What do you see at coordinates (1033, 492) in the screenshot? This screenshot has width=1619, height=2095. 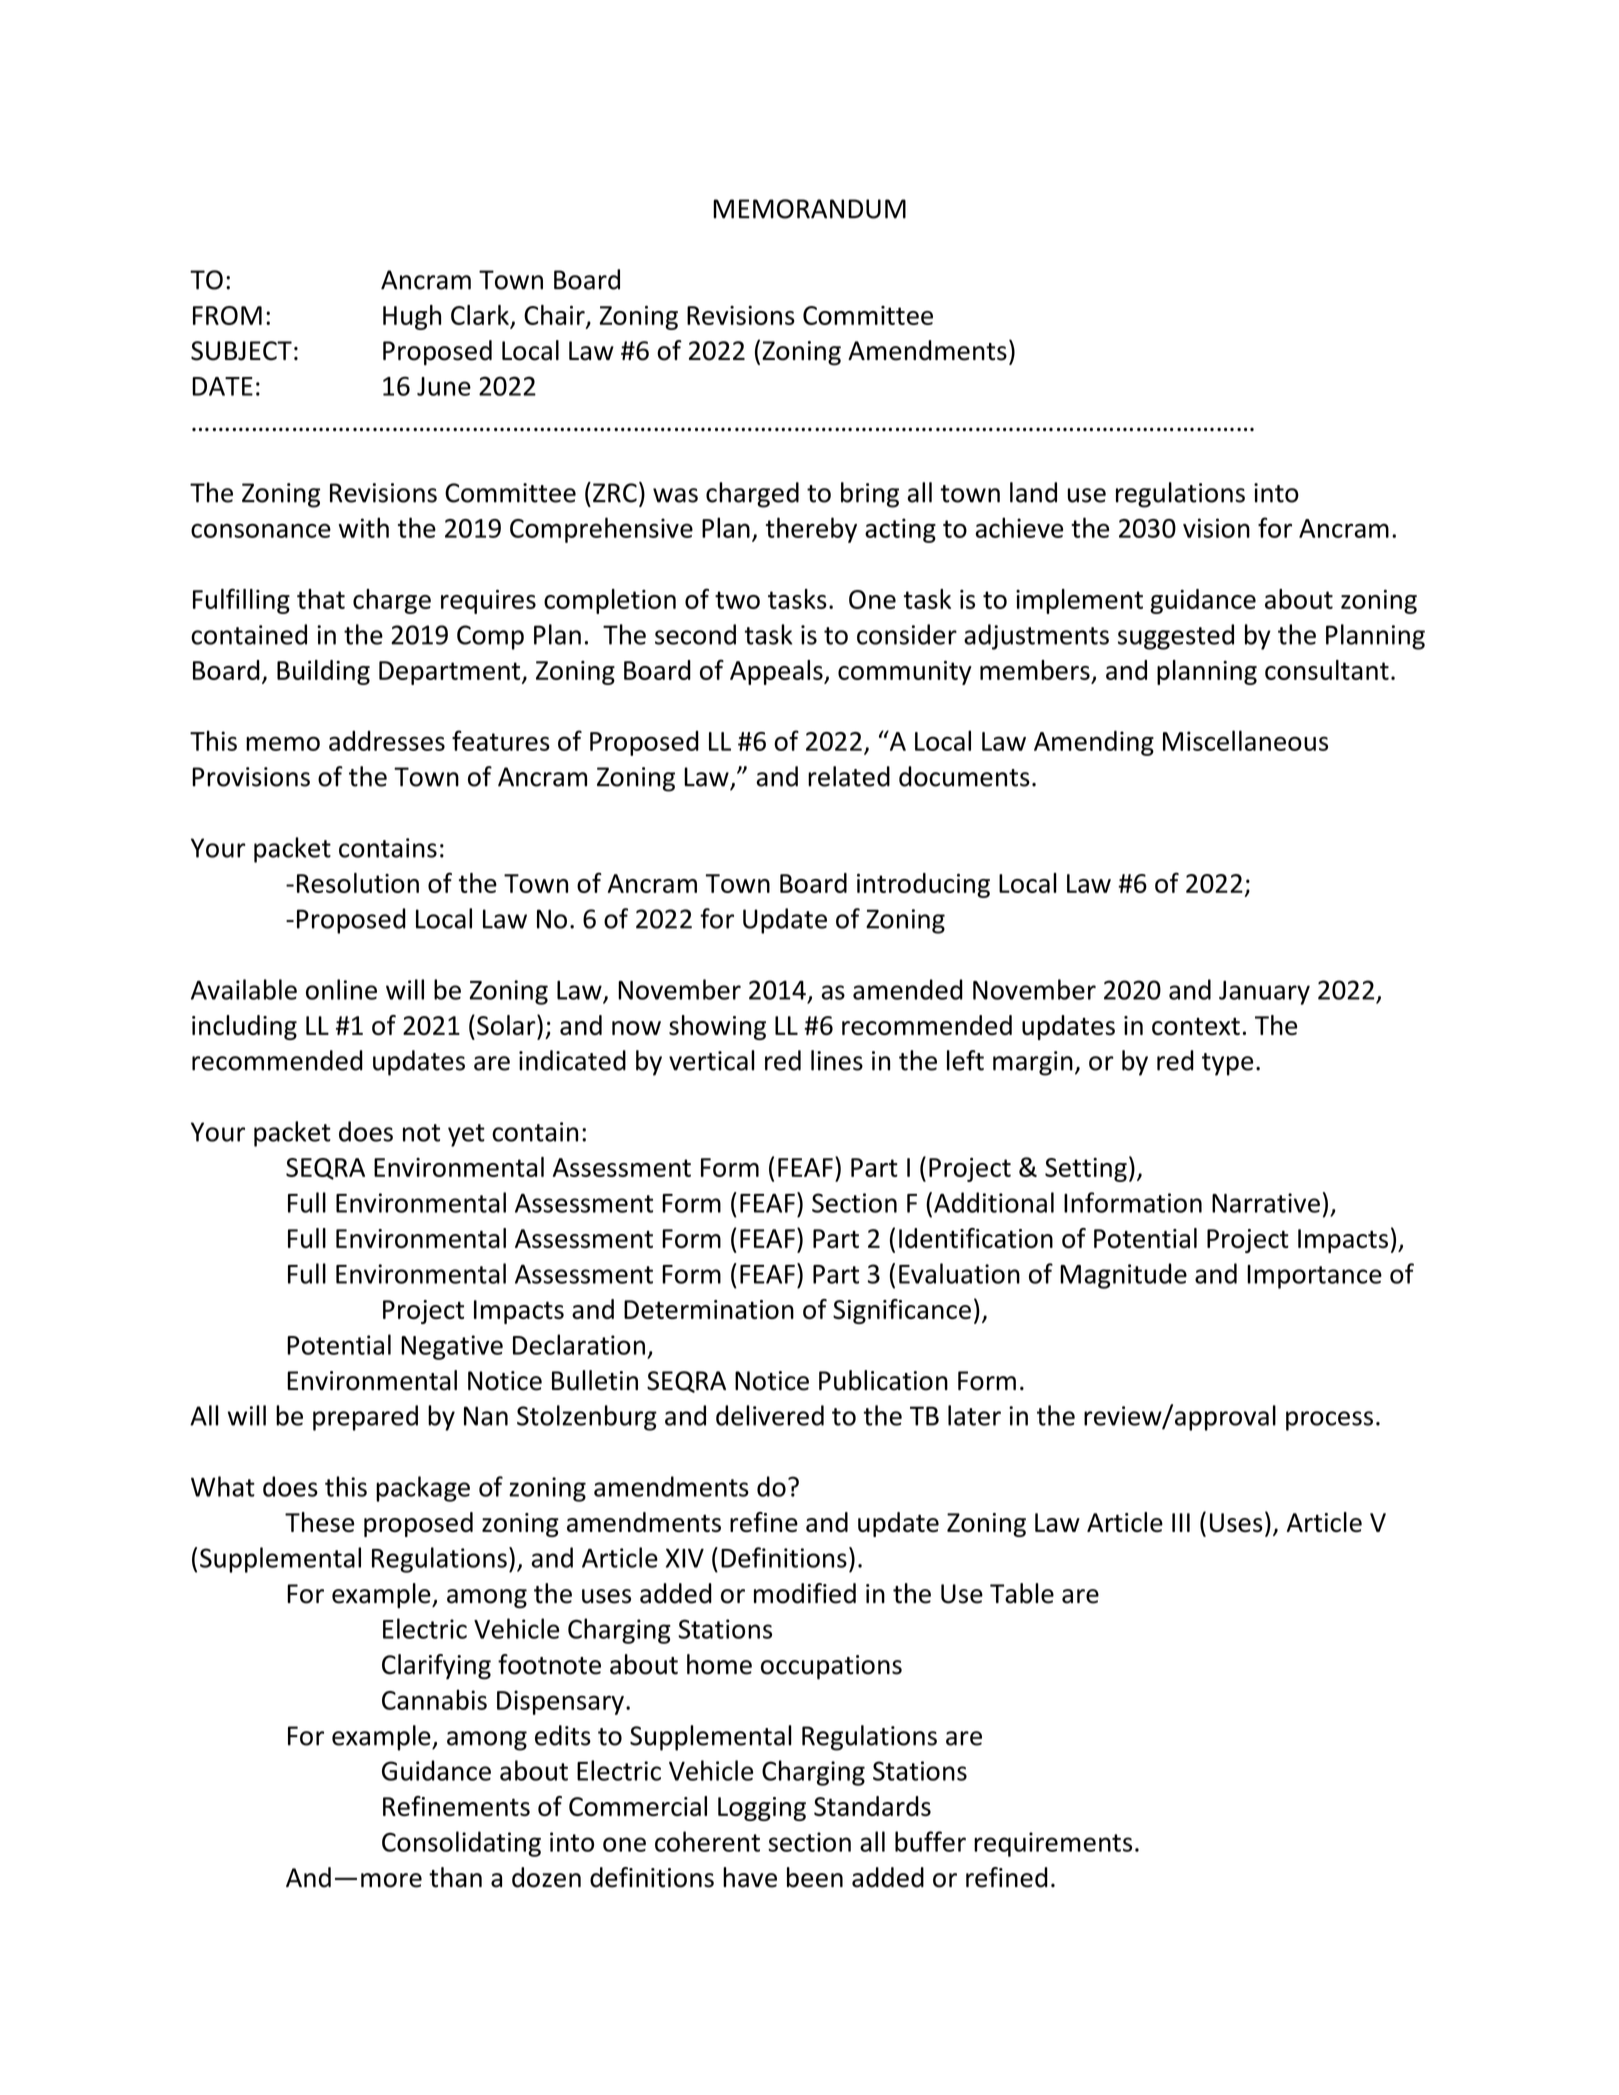 I see `land` at bounding box center [1033, 492].
